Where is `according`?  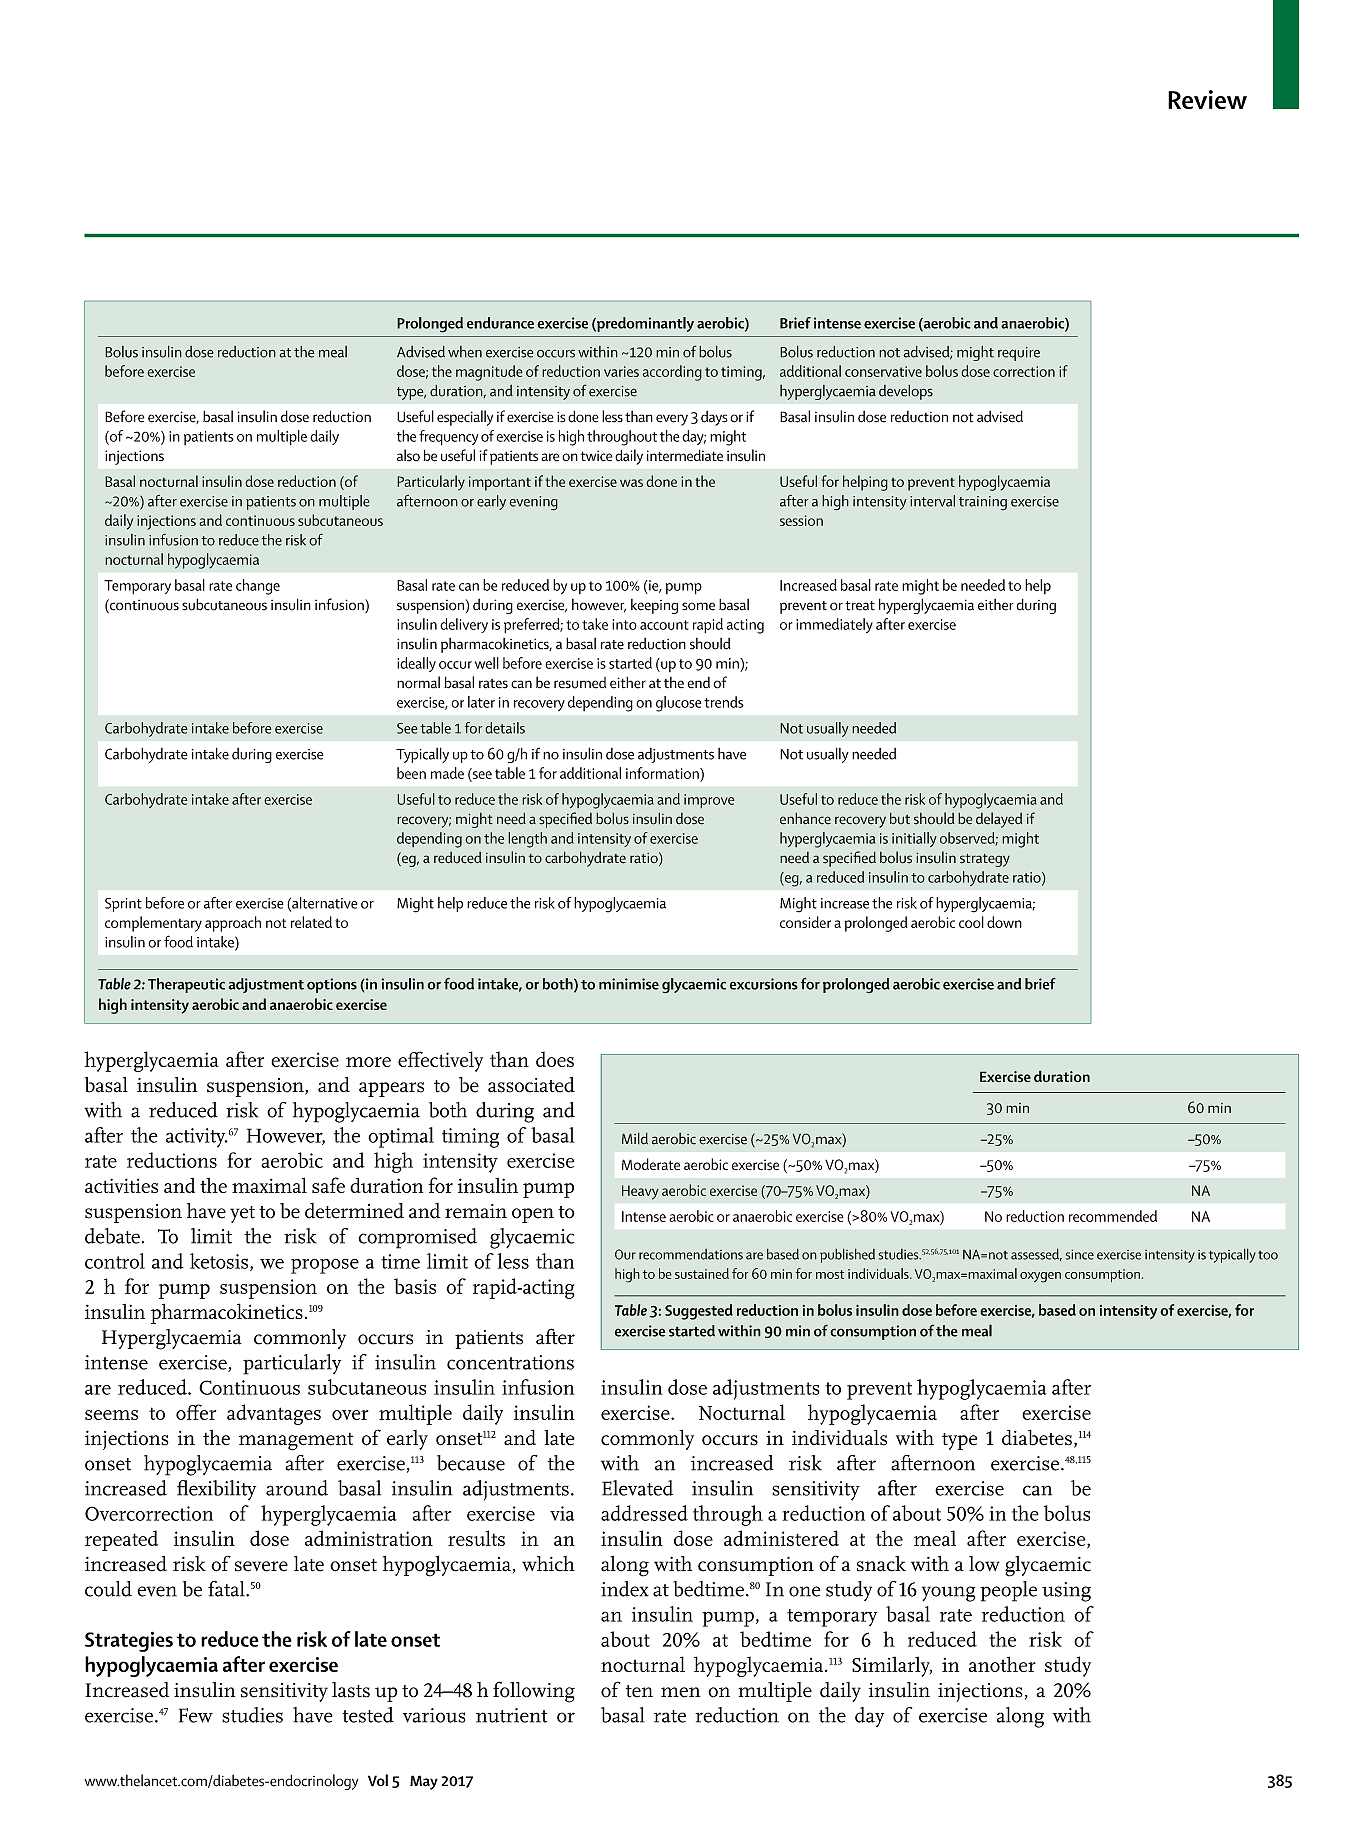
according is located at coordinates (672, 373).
